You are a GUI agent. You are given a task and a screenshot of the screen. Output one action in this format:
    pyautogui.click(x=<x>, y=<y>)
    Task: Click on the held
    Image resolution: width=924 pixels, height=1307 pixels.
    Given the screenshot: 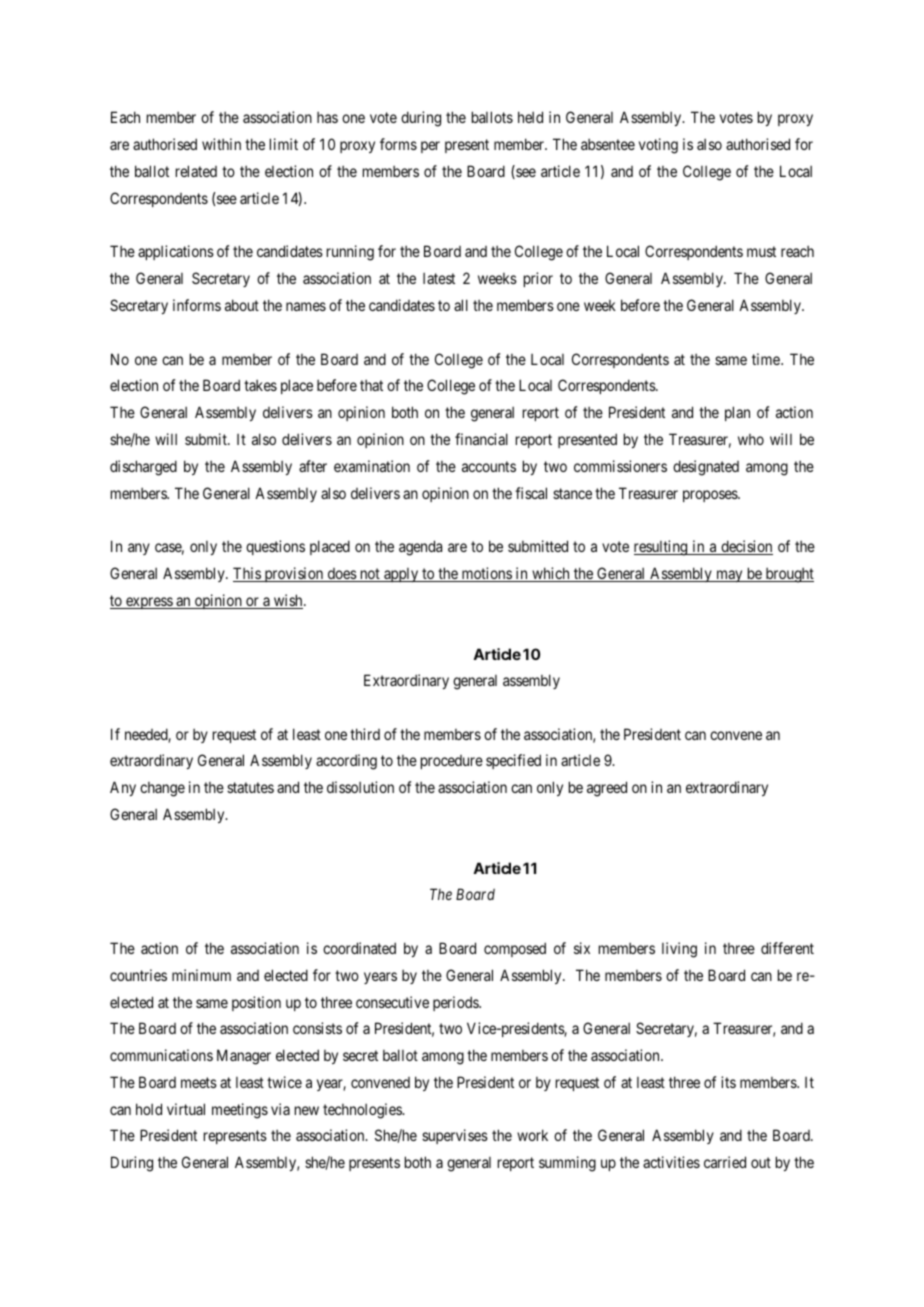 What is the action you would take?
    pyautogui.click(x=530, y=117)
